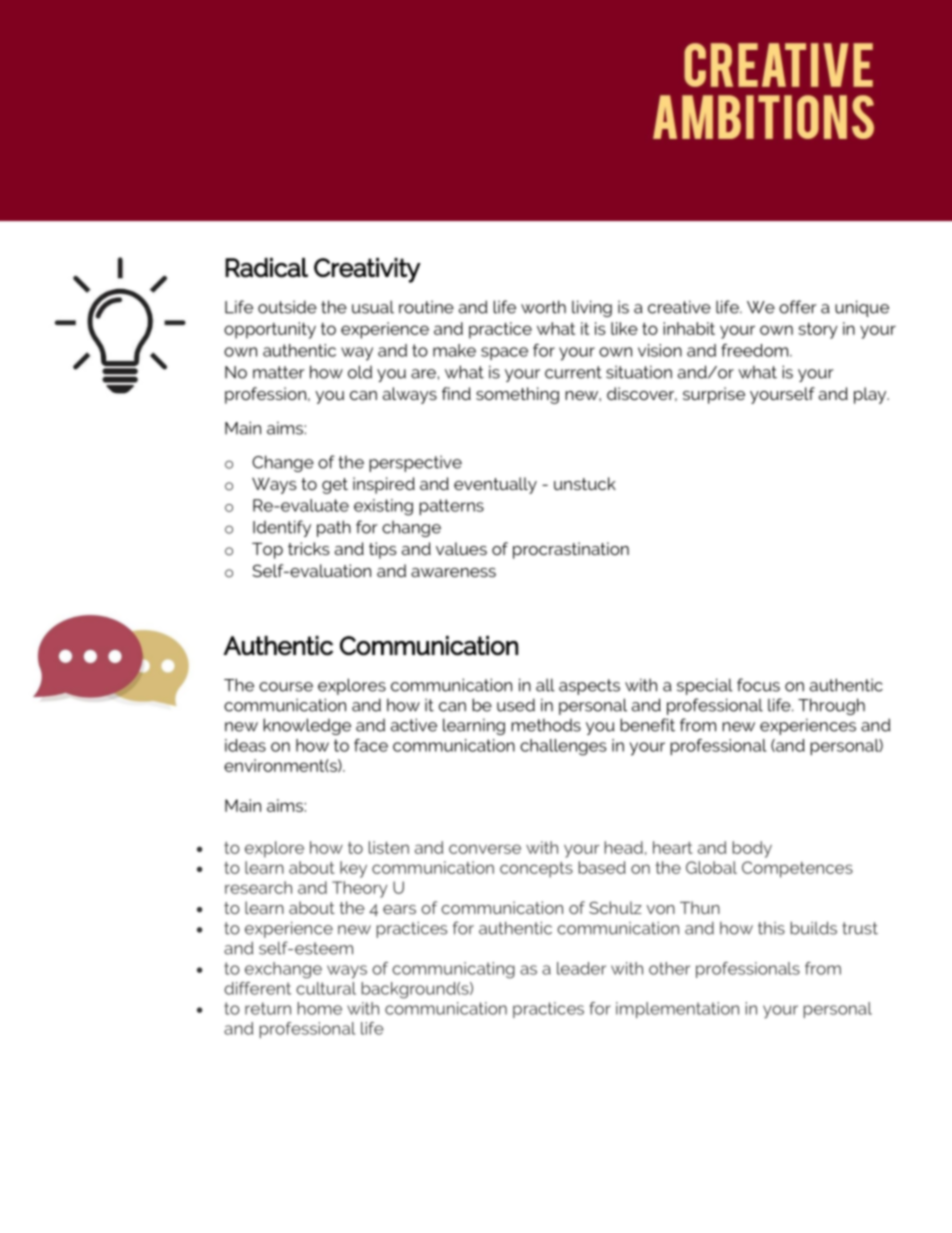 The width and height of the document is (952, 1233). What do you see at coordinates (797, 307) in the document?
I see `offer` at bounding box center [797, 307].
